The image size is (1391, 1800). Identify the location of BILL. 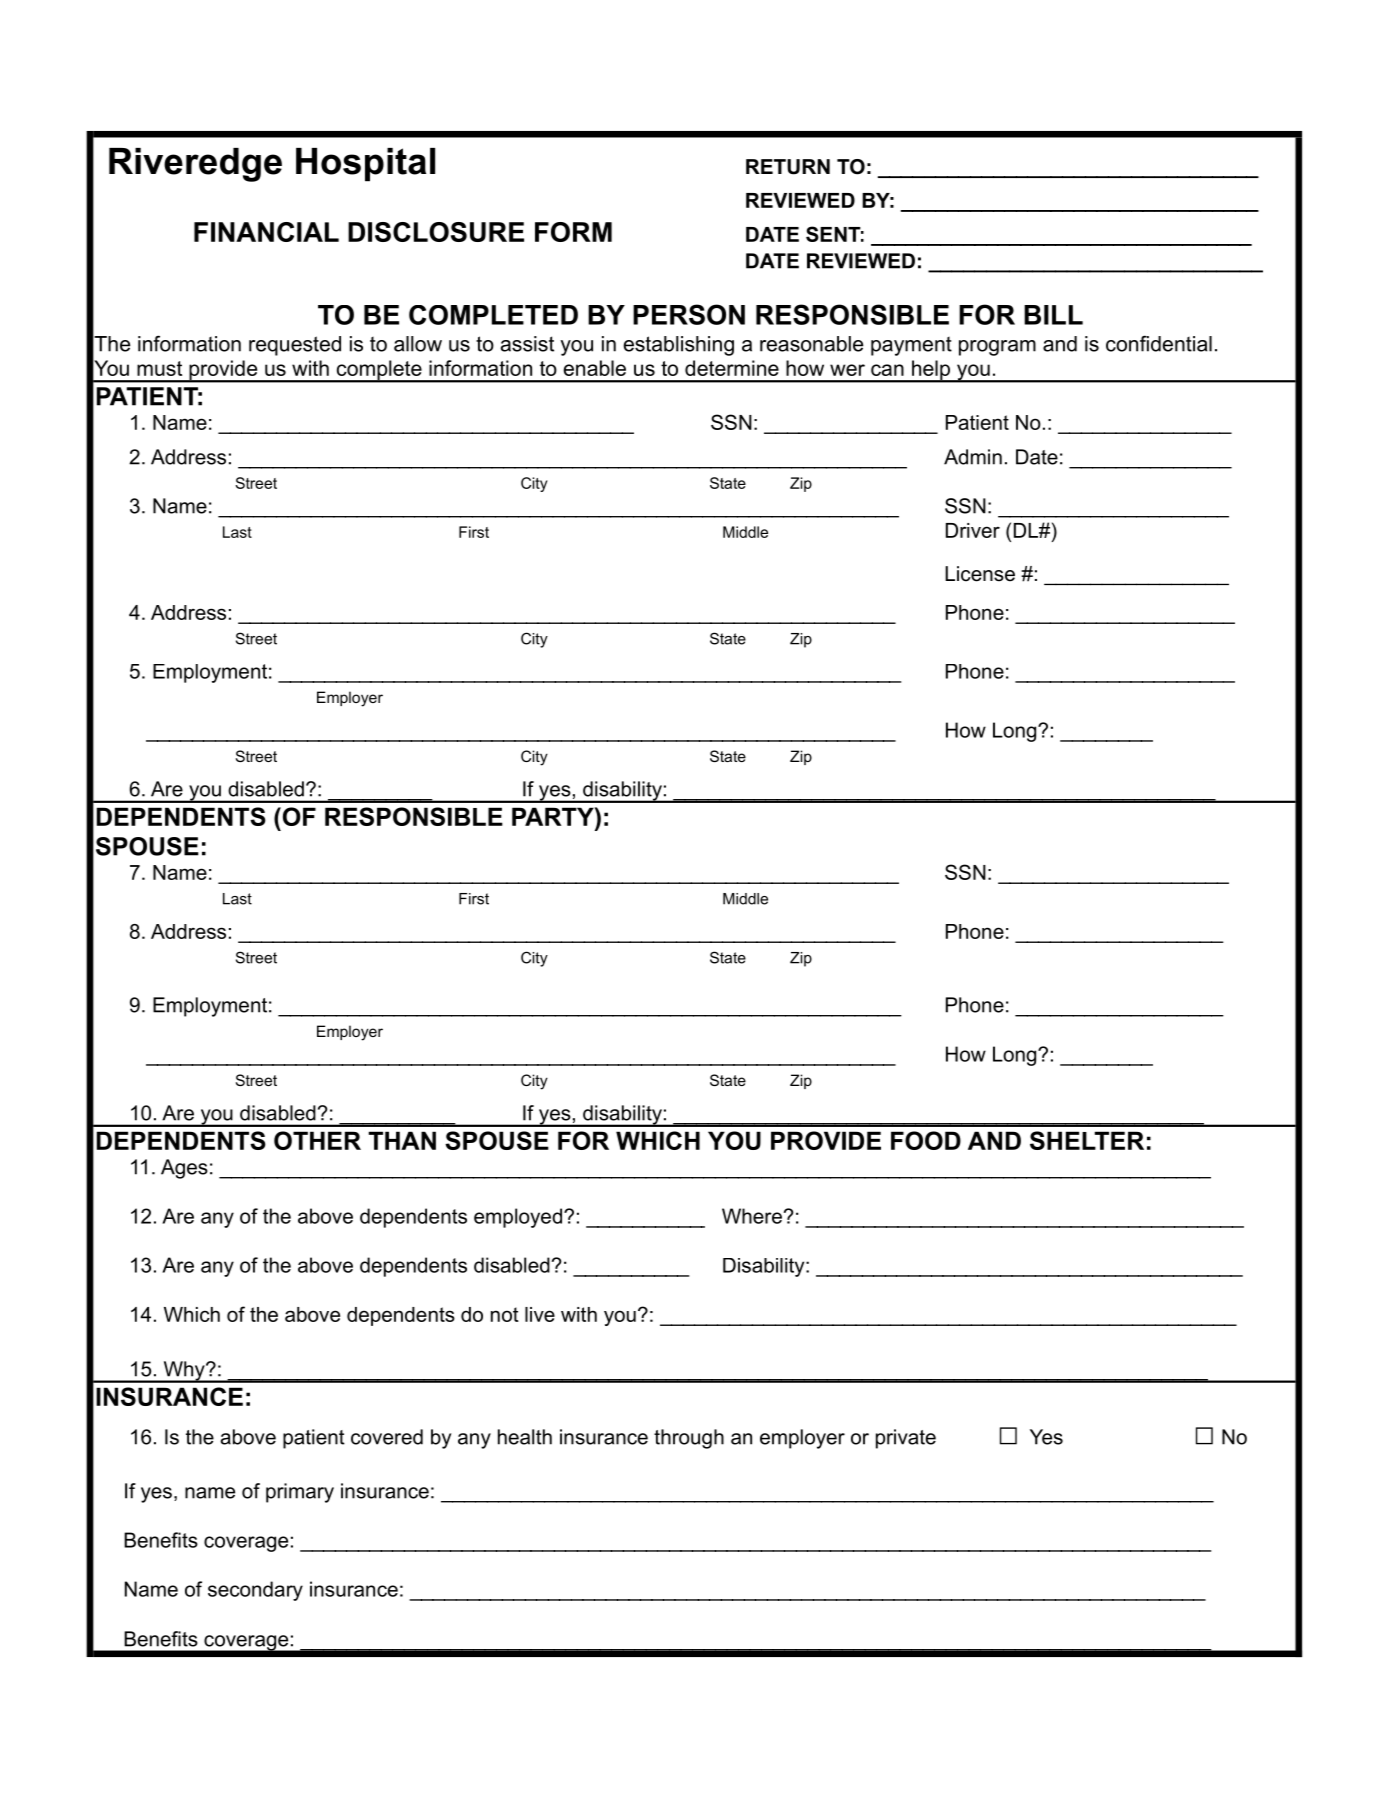
(1053, 315).
